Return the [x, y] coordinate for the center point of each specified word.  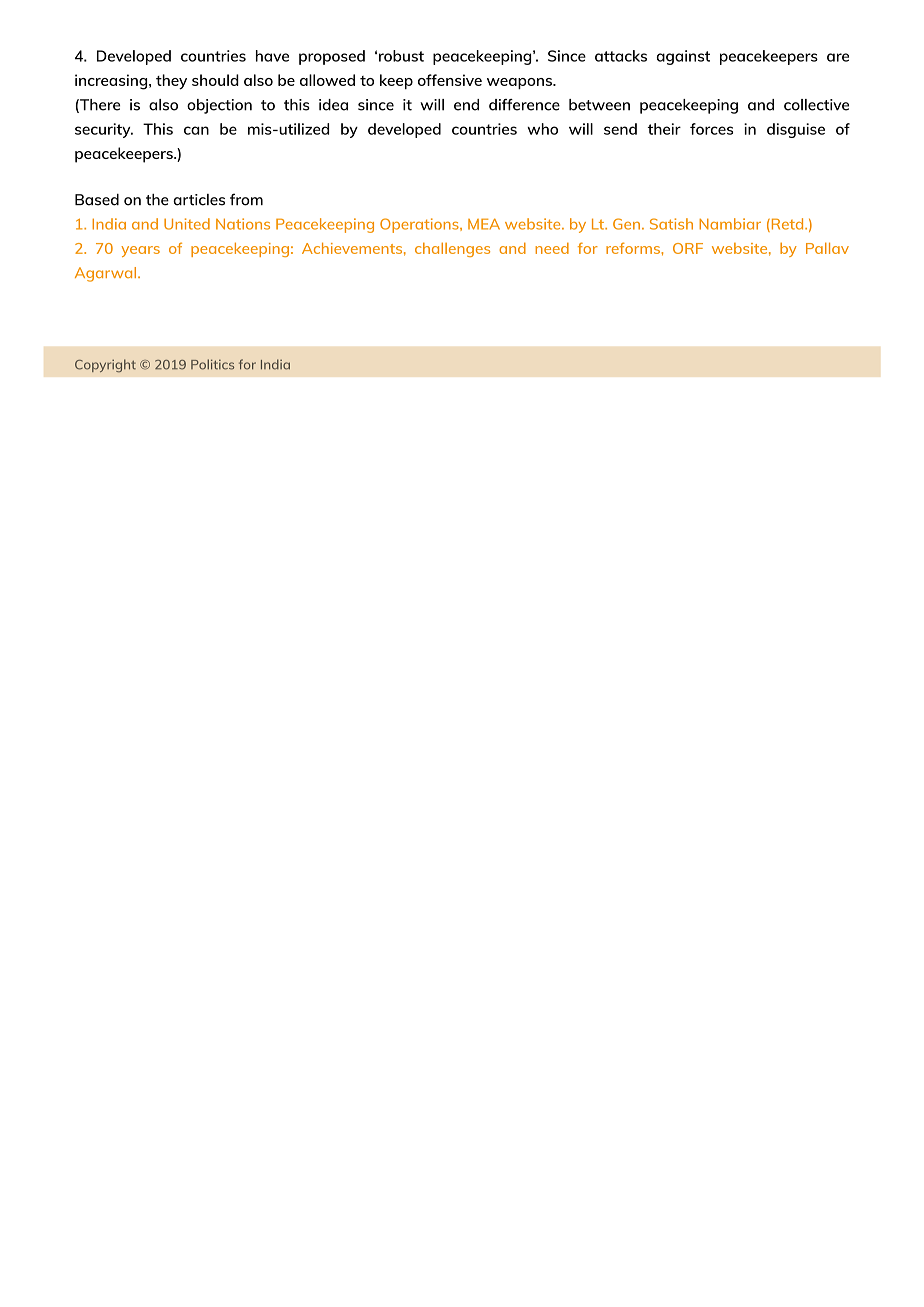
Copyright [105, 365]
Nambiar [730, 224]
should [215, 80]
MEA [484, 224]
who [542, 129]
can [196, 130]
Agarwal [107, 274]
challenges [452, 249]
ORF [688, 248]
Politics [212, 364]
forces [711, 129]
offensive [450, 80]
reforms [634, 248]
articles [199, 200]
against [683, 57]
